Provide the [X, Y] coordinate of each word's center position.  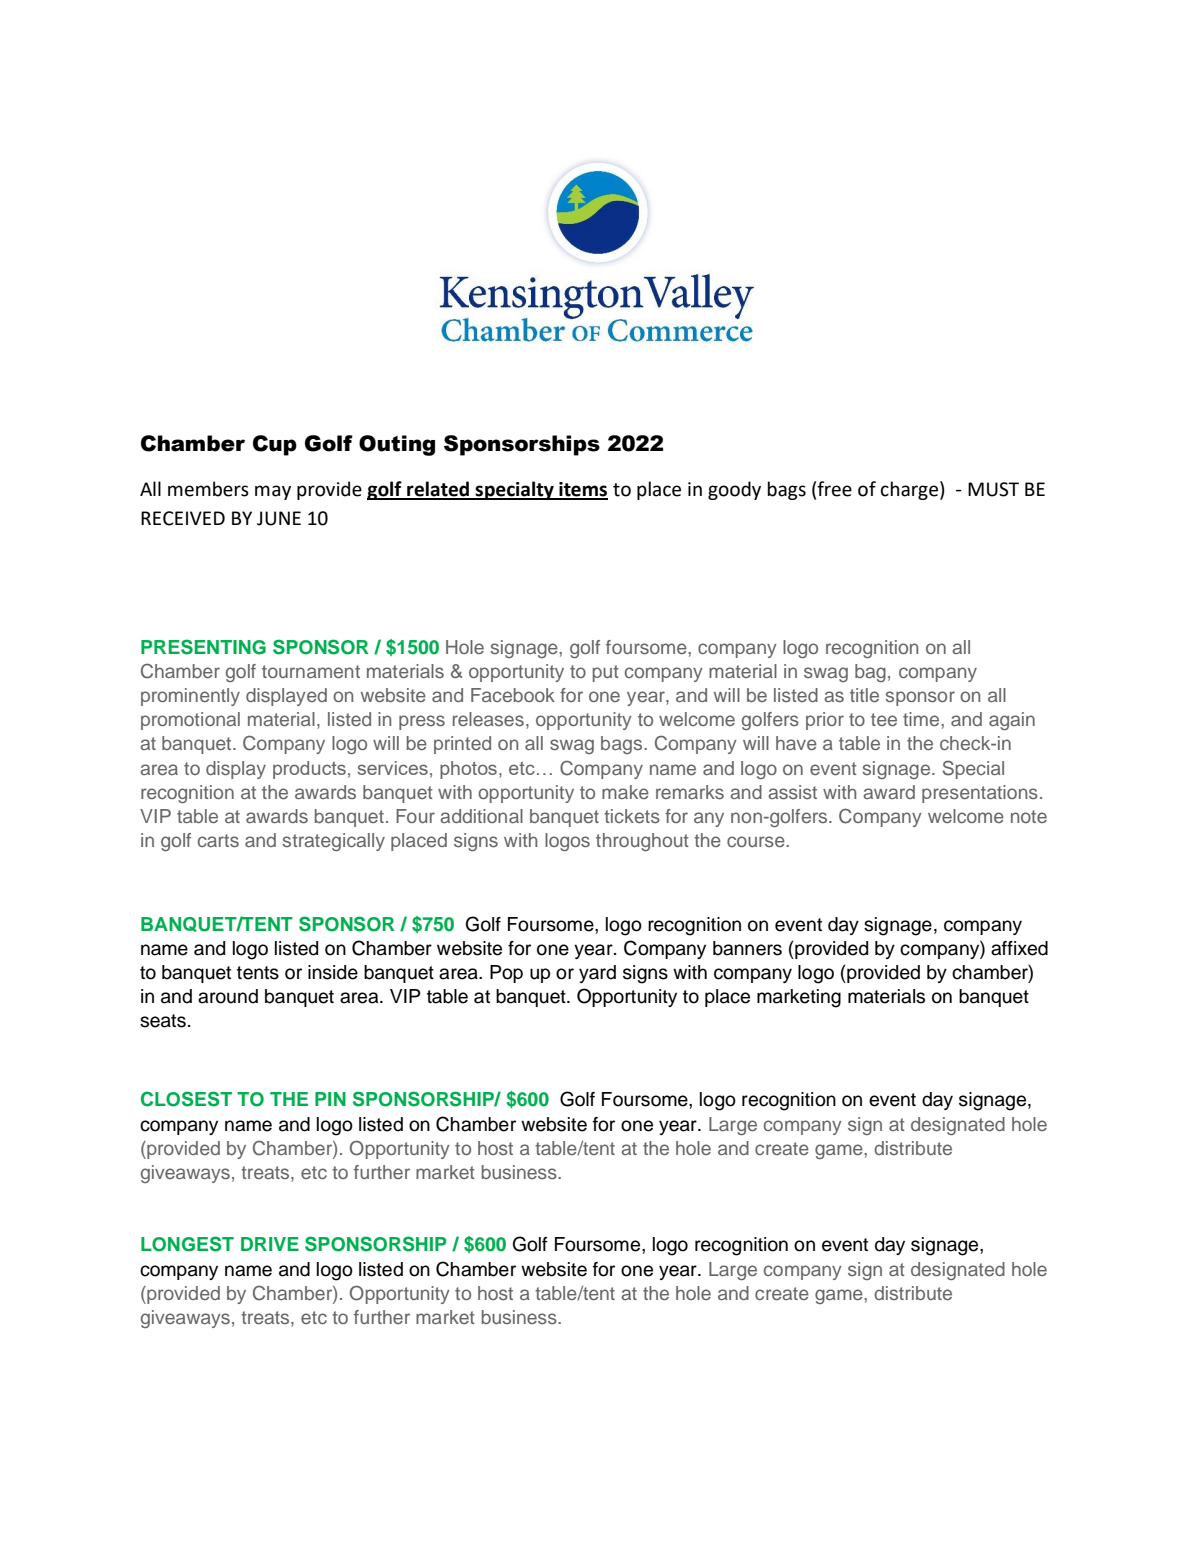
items [582, 490]
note [1029, 816]
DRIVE [270, 1244]
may [273, 492]
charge [909, 490]
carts [218, 840]
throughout [642, 842]
